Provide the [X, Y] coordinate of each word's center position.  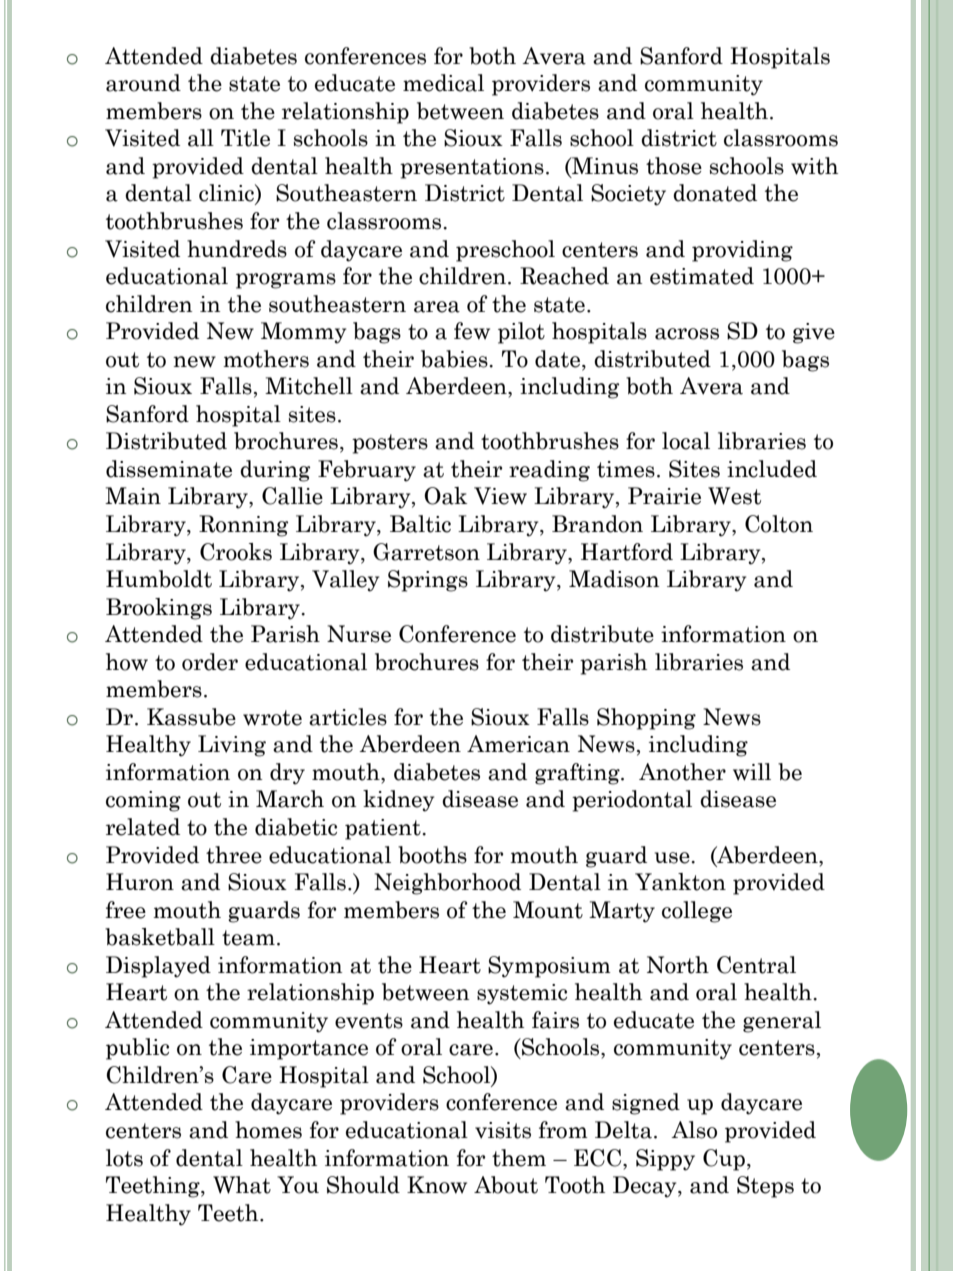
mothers [266, 359]
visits [503, 1130]
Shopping [646, 719]
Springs [428, 581]
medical [443, 83]
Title [245, 138]
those [674, 166]
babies [455, 359]
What [242, 1185]
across [687, 334]
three [234, 855]
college [697, 912]
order [210, 662]
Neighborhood [447, 884]
